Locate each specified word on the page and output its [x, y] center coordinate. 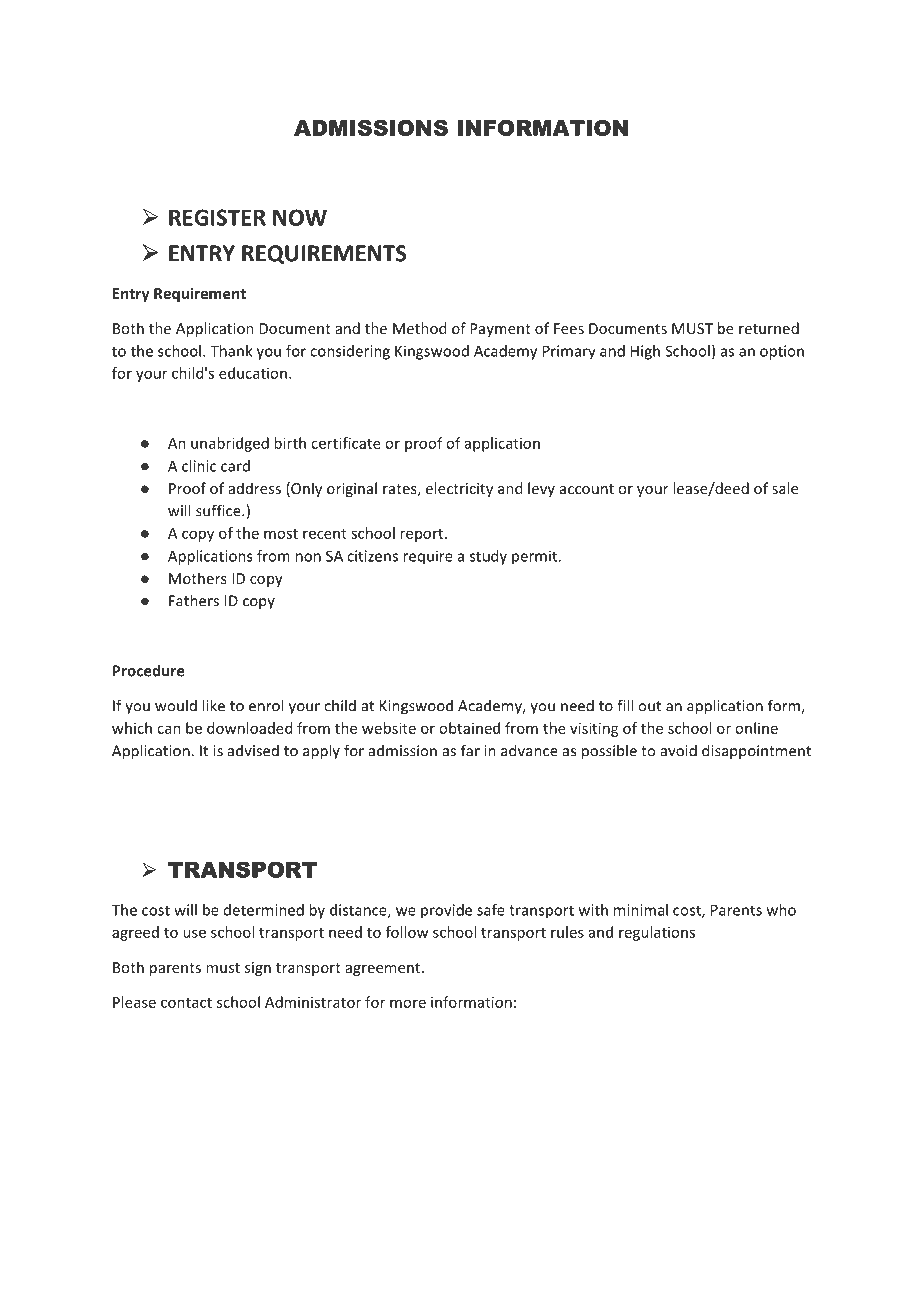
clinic [199, 466]
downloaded [249, 728]
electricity [459, 489]
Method [419, 328]
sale [785, 488]
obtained [469, 728]
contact [186, 1003]
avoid [679, 750]
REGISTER [217, 217]
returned [769, 328]
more [408, 1003]
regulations [657, 933]
